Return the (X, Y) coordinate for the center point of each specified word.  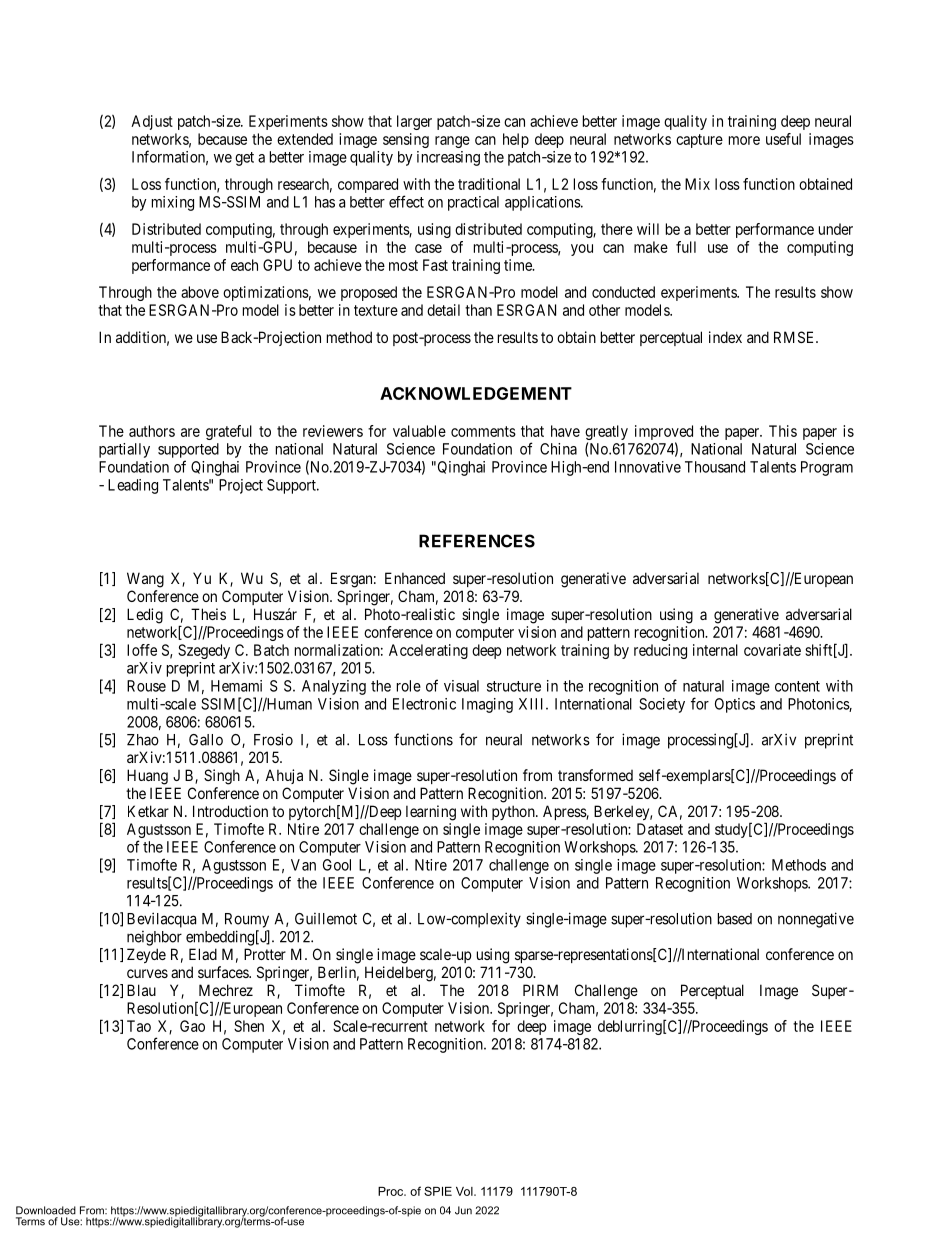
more (744, 140)
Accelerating (428, 651)
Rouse (146, 686)
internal (715, 650)
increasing (448, 158)
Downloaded (46, 1210)
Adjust (152, 122)
